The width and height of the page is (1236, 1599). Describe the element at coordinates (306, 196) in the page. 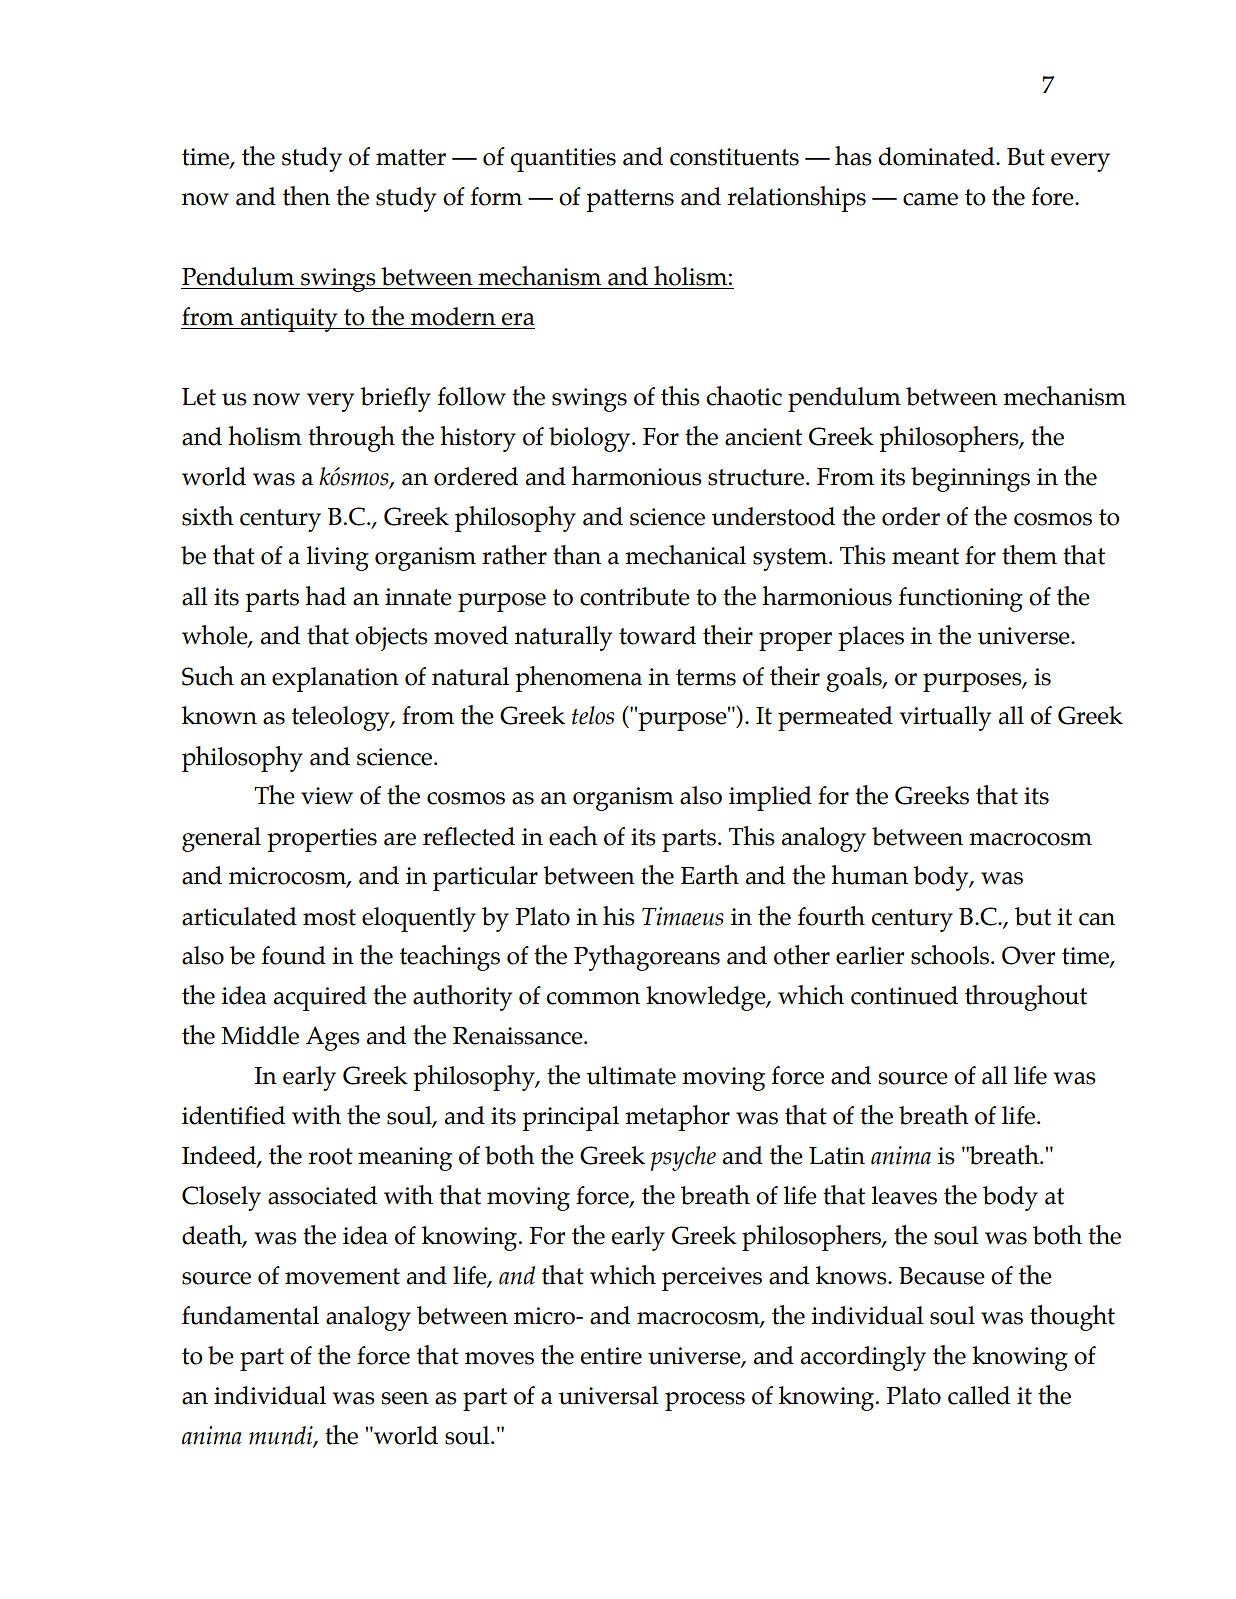

I see `then` at that location.
